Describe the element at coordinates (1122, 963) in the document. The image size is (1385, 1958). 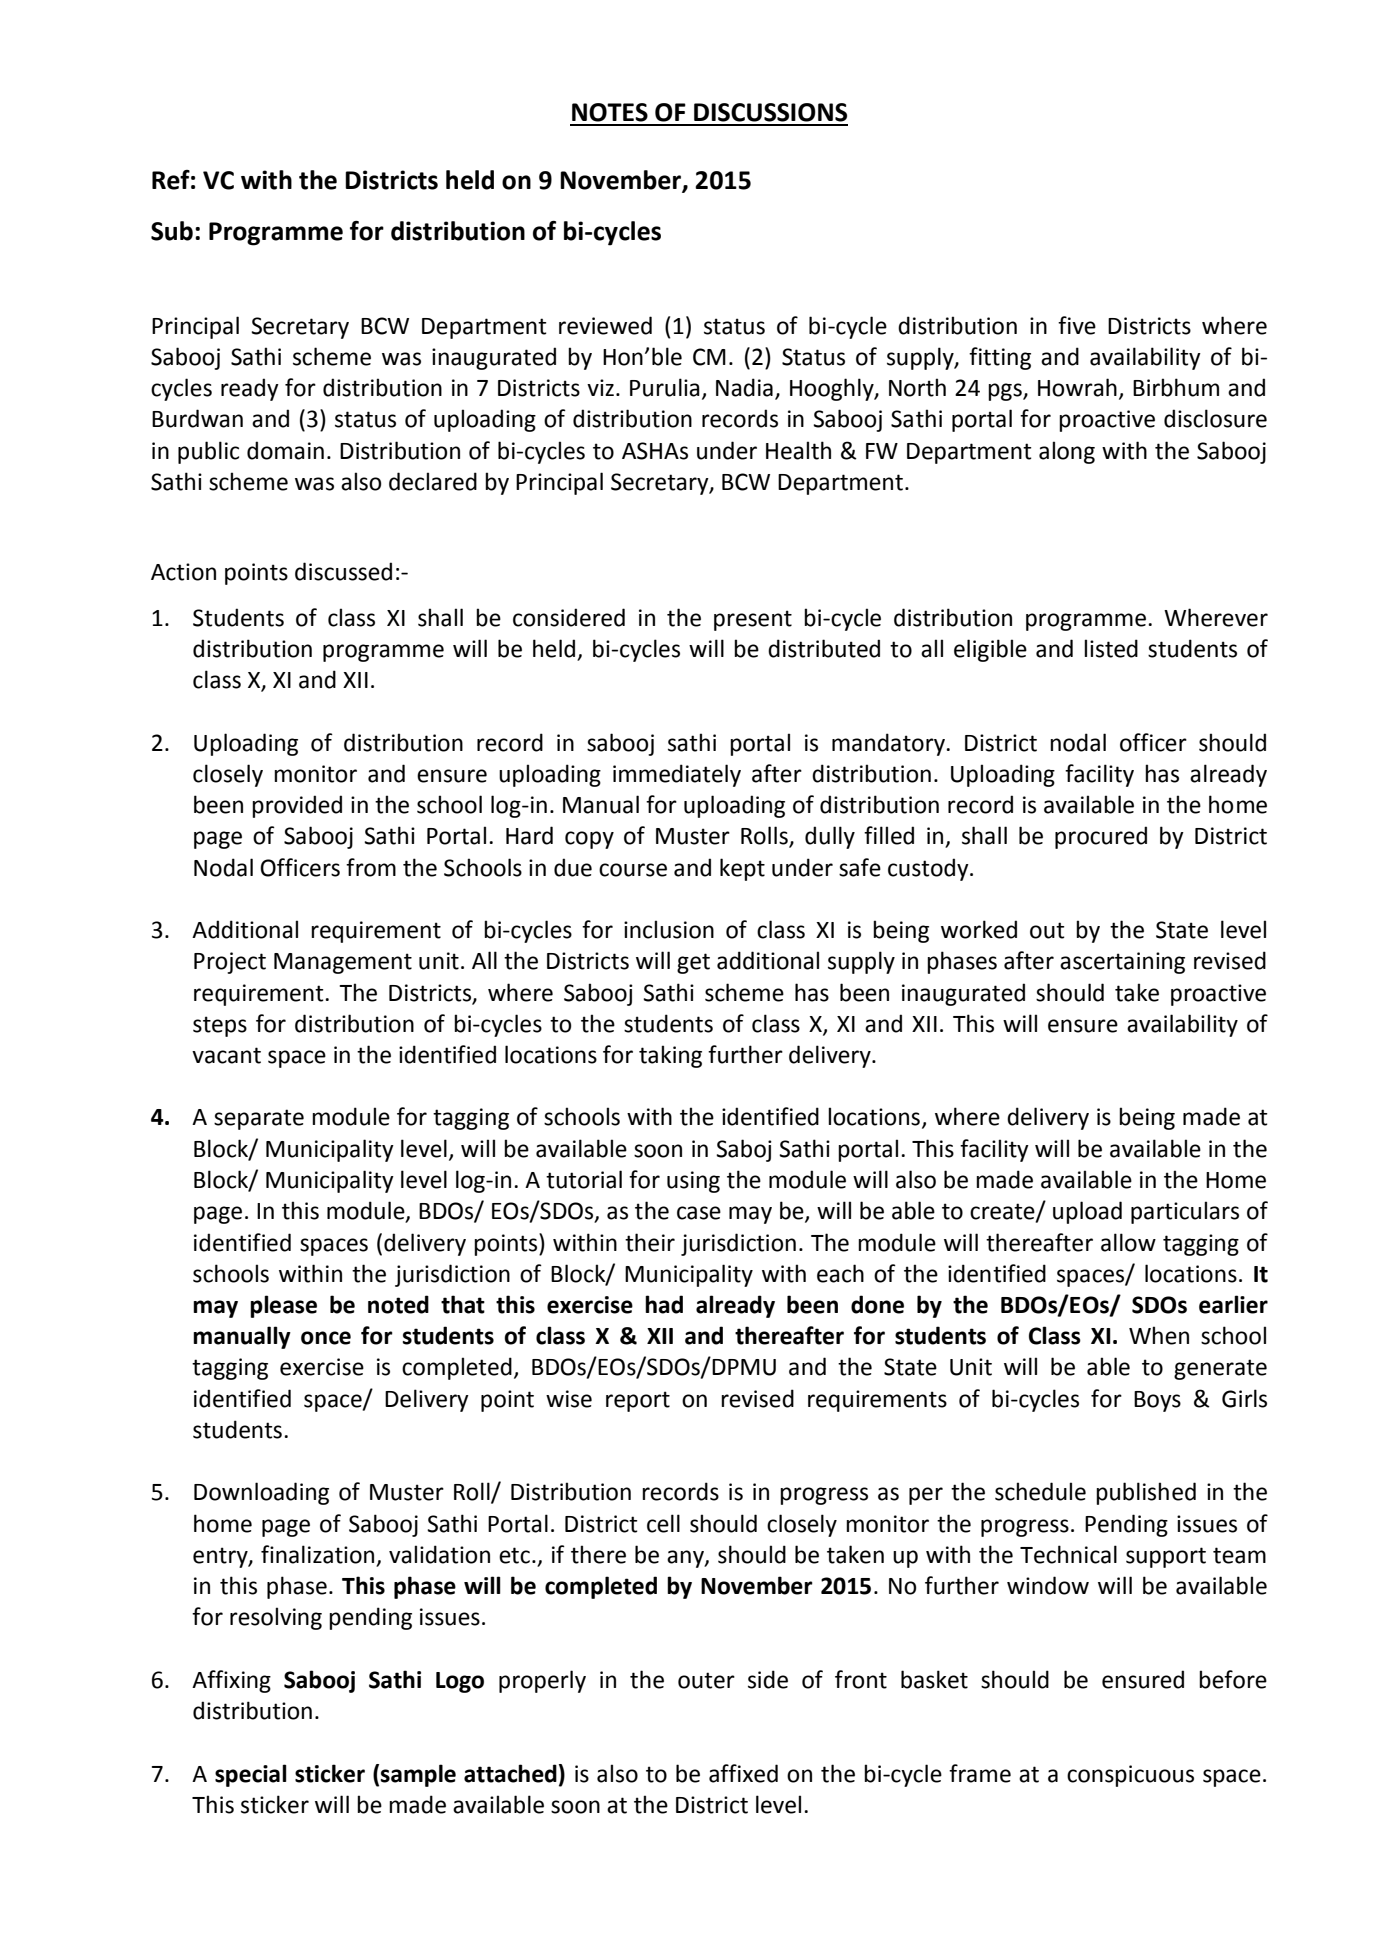
I see `ascertaining` at that location.
